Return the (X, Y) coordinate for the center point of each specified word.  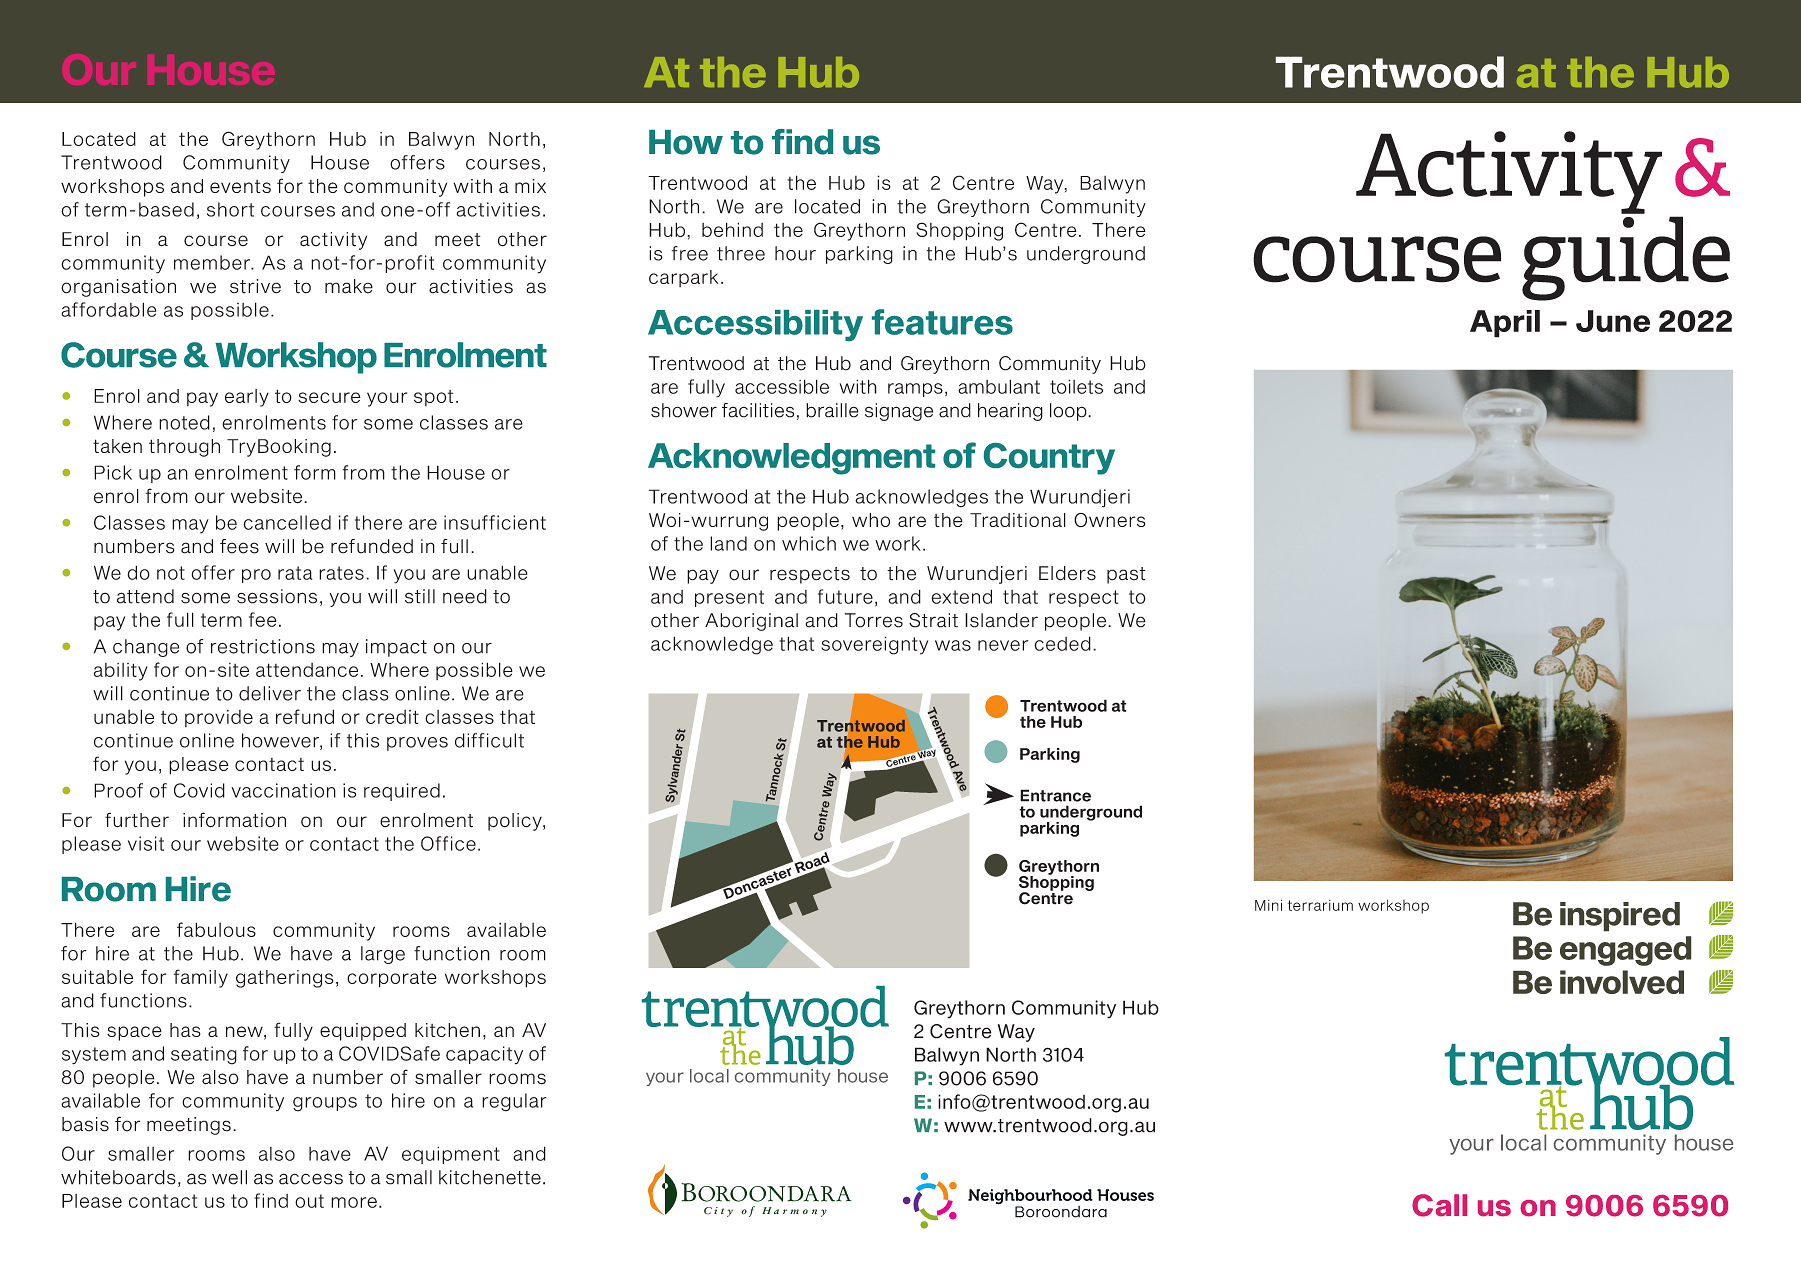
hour (795, 253)
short (230, 209)
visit (146, 843)
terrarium (1320, 905)
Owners (1109, 520)
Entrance (1055, 795)
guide (1626, 258)
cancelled (287, 522)
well (229, 1177)
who (871, 520)
